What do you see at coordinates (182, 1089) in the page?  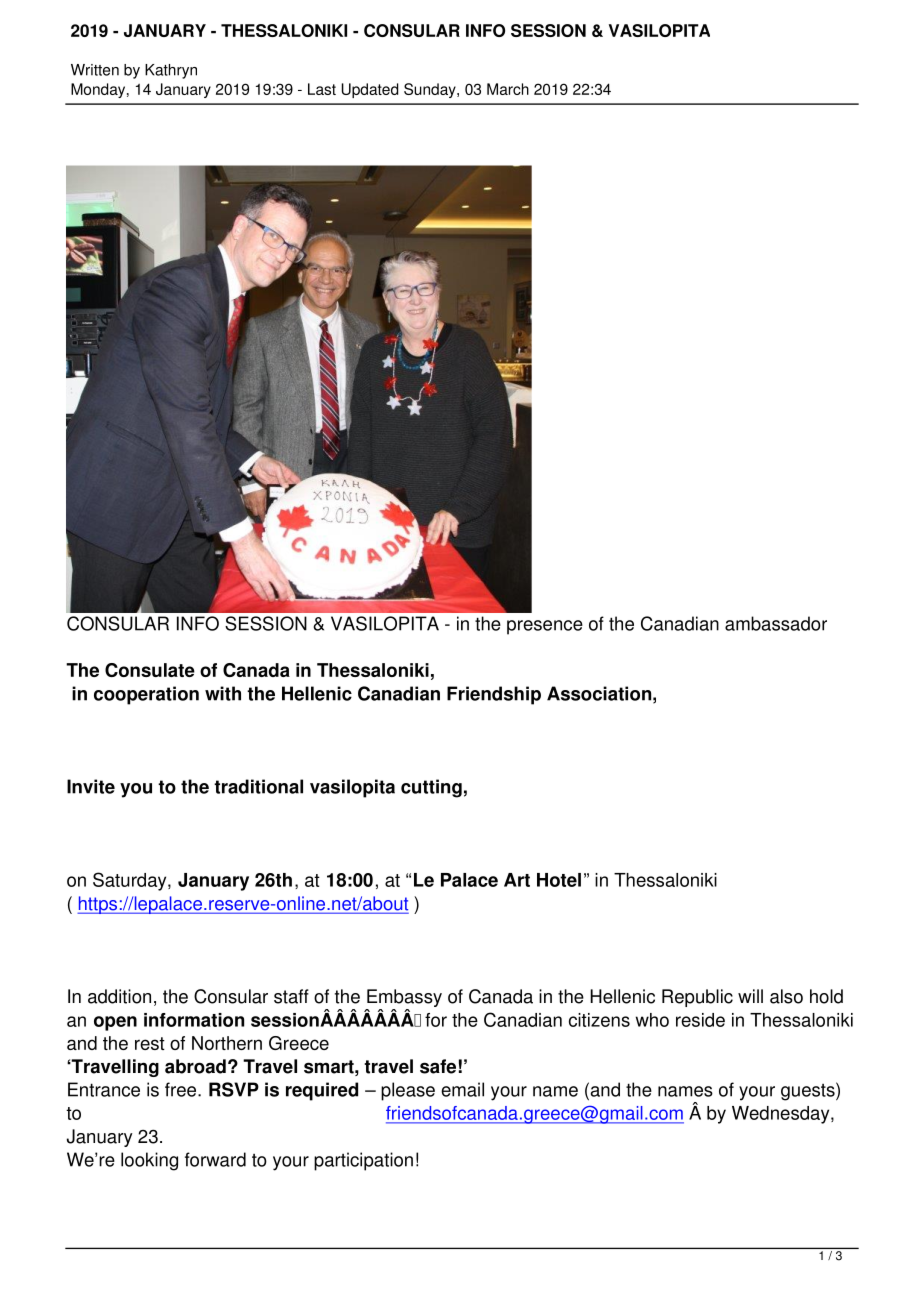 I see `free` at bounding box center [182, 1089].
